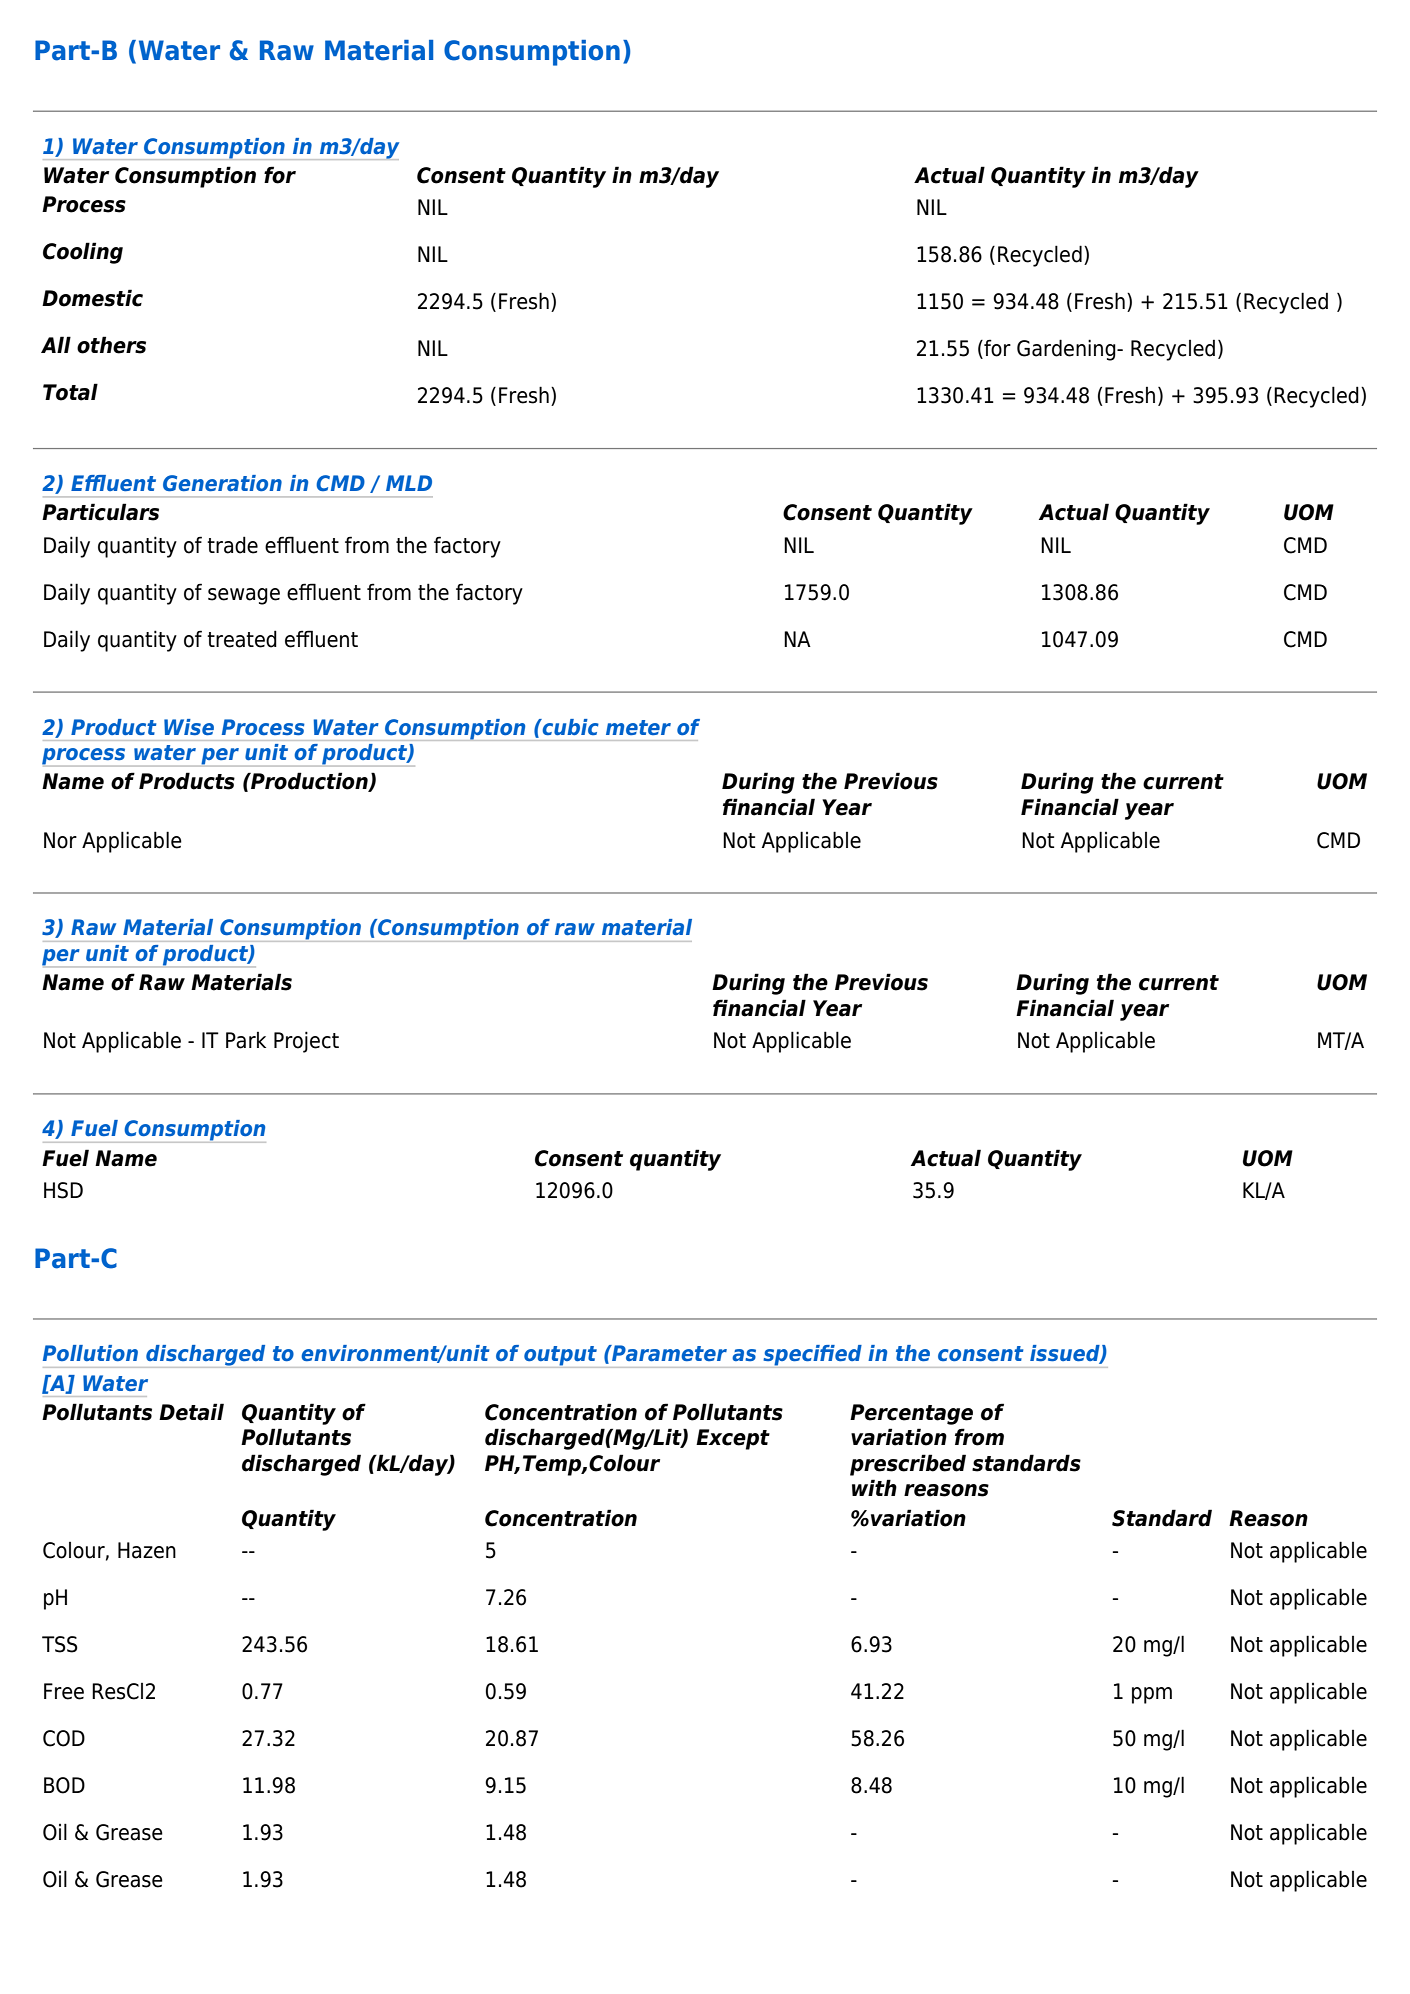 This image has width=1410, height=1994. What do you see at coordinates (64, 1738) in the image?
I see `COD` at bounding box center [64, 1738].
